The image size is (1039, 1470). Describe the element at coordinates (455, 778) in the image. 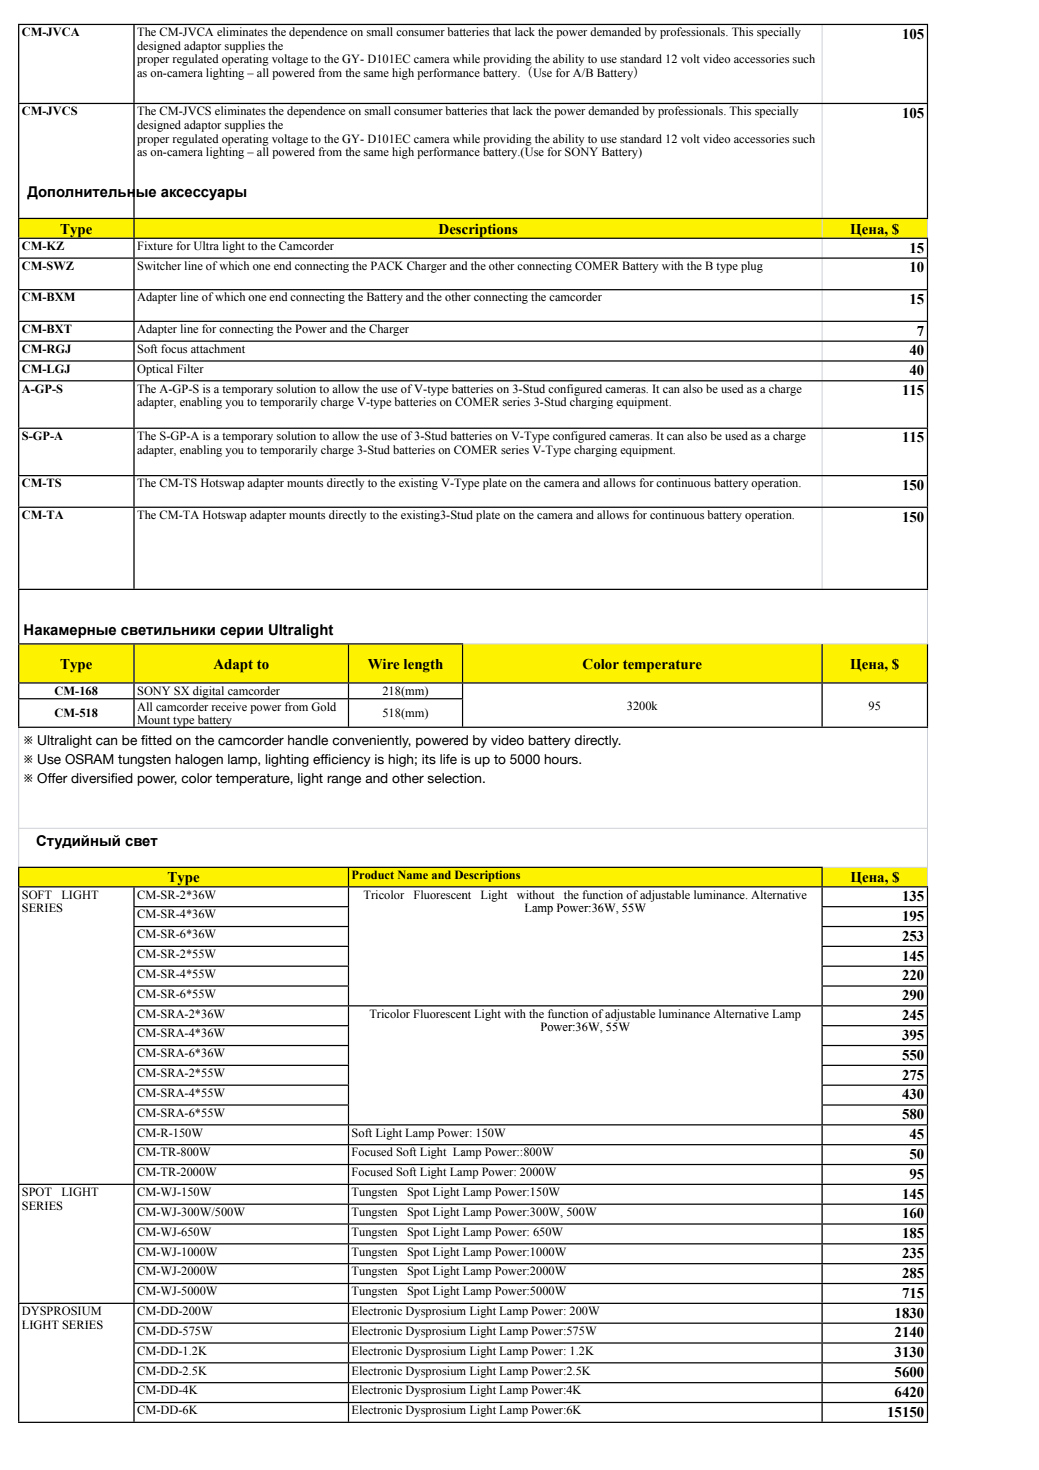

I see `selection` at that location.
